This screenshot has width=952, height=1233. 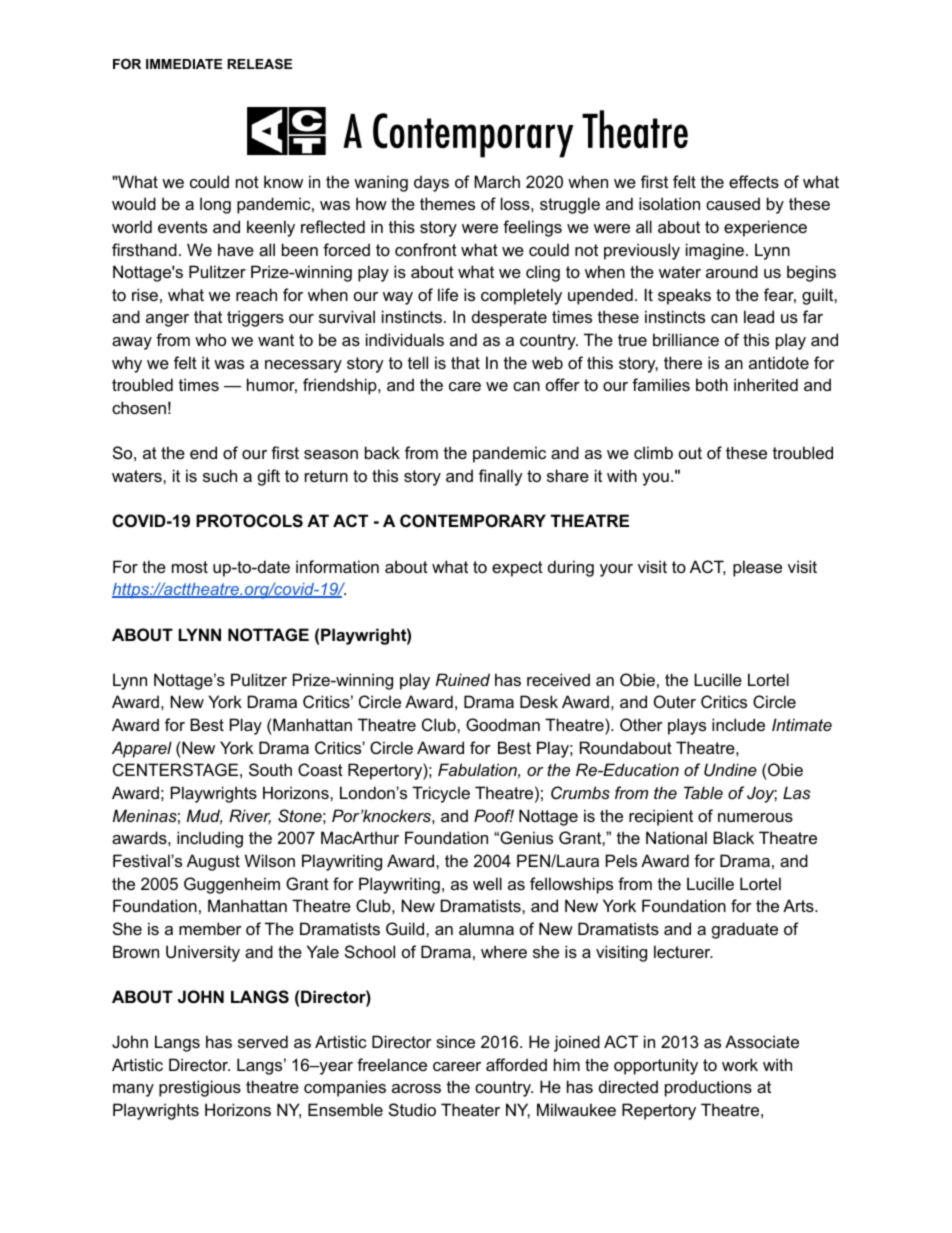 I want to click on effects, so click(x=754, y=181).
